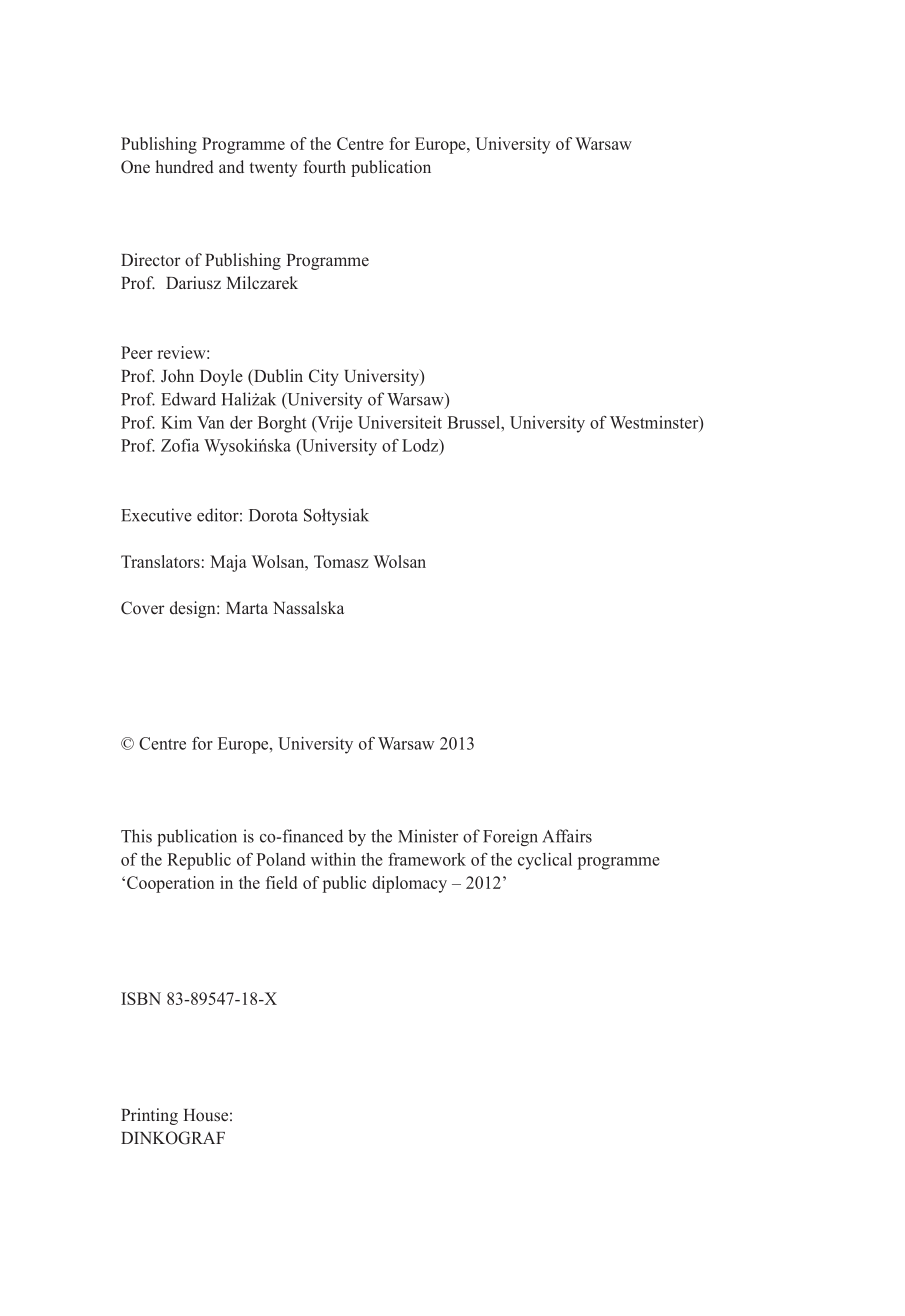 The image size is (905, 1316). What do you see at coordinates (400, 422) in the screenshot?
I see `Universiteit` at bounding box center [400, 422].
